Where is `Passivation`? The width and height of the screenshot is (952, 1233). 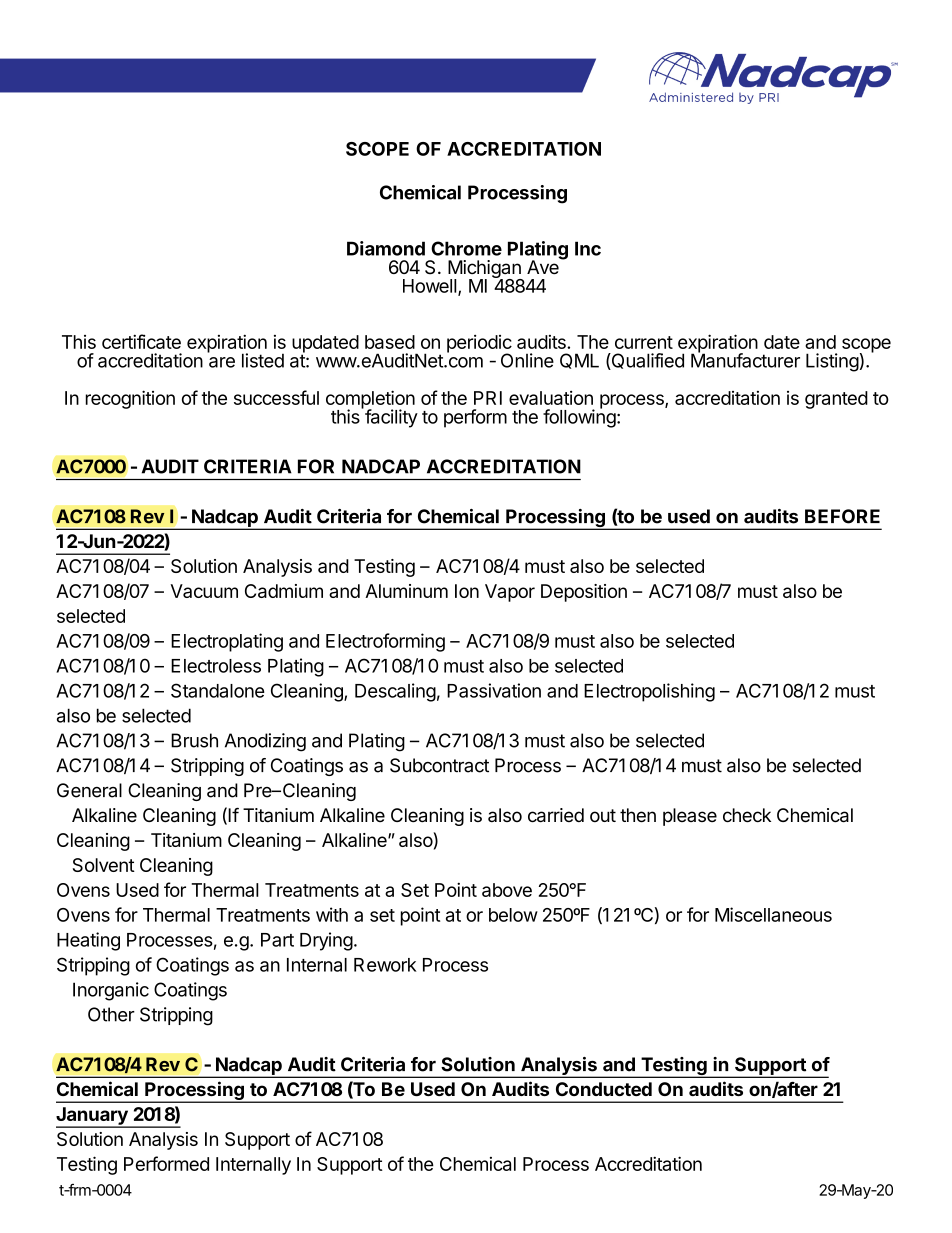 Passivation is located at coordinates (494, 690).
